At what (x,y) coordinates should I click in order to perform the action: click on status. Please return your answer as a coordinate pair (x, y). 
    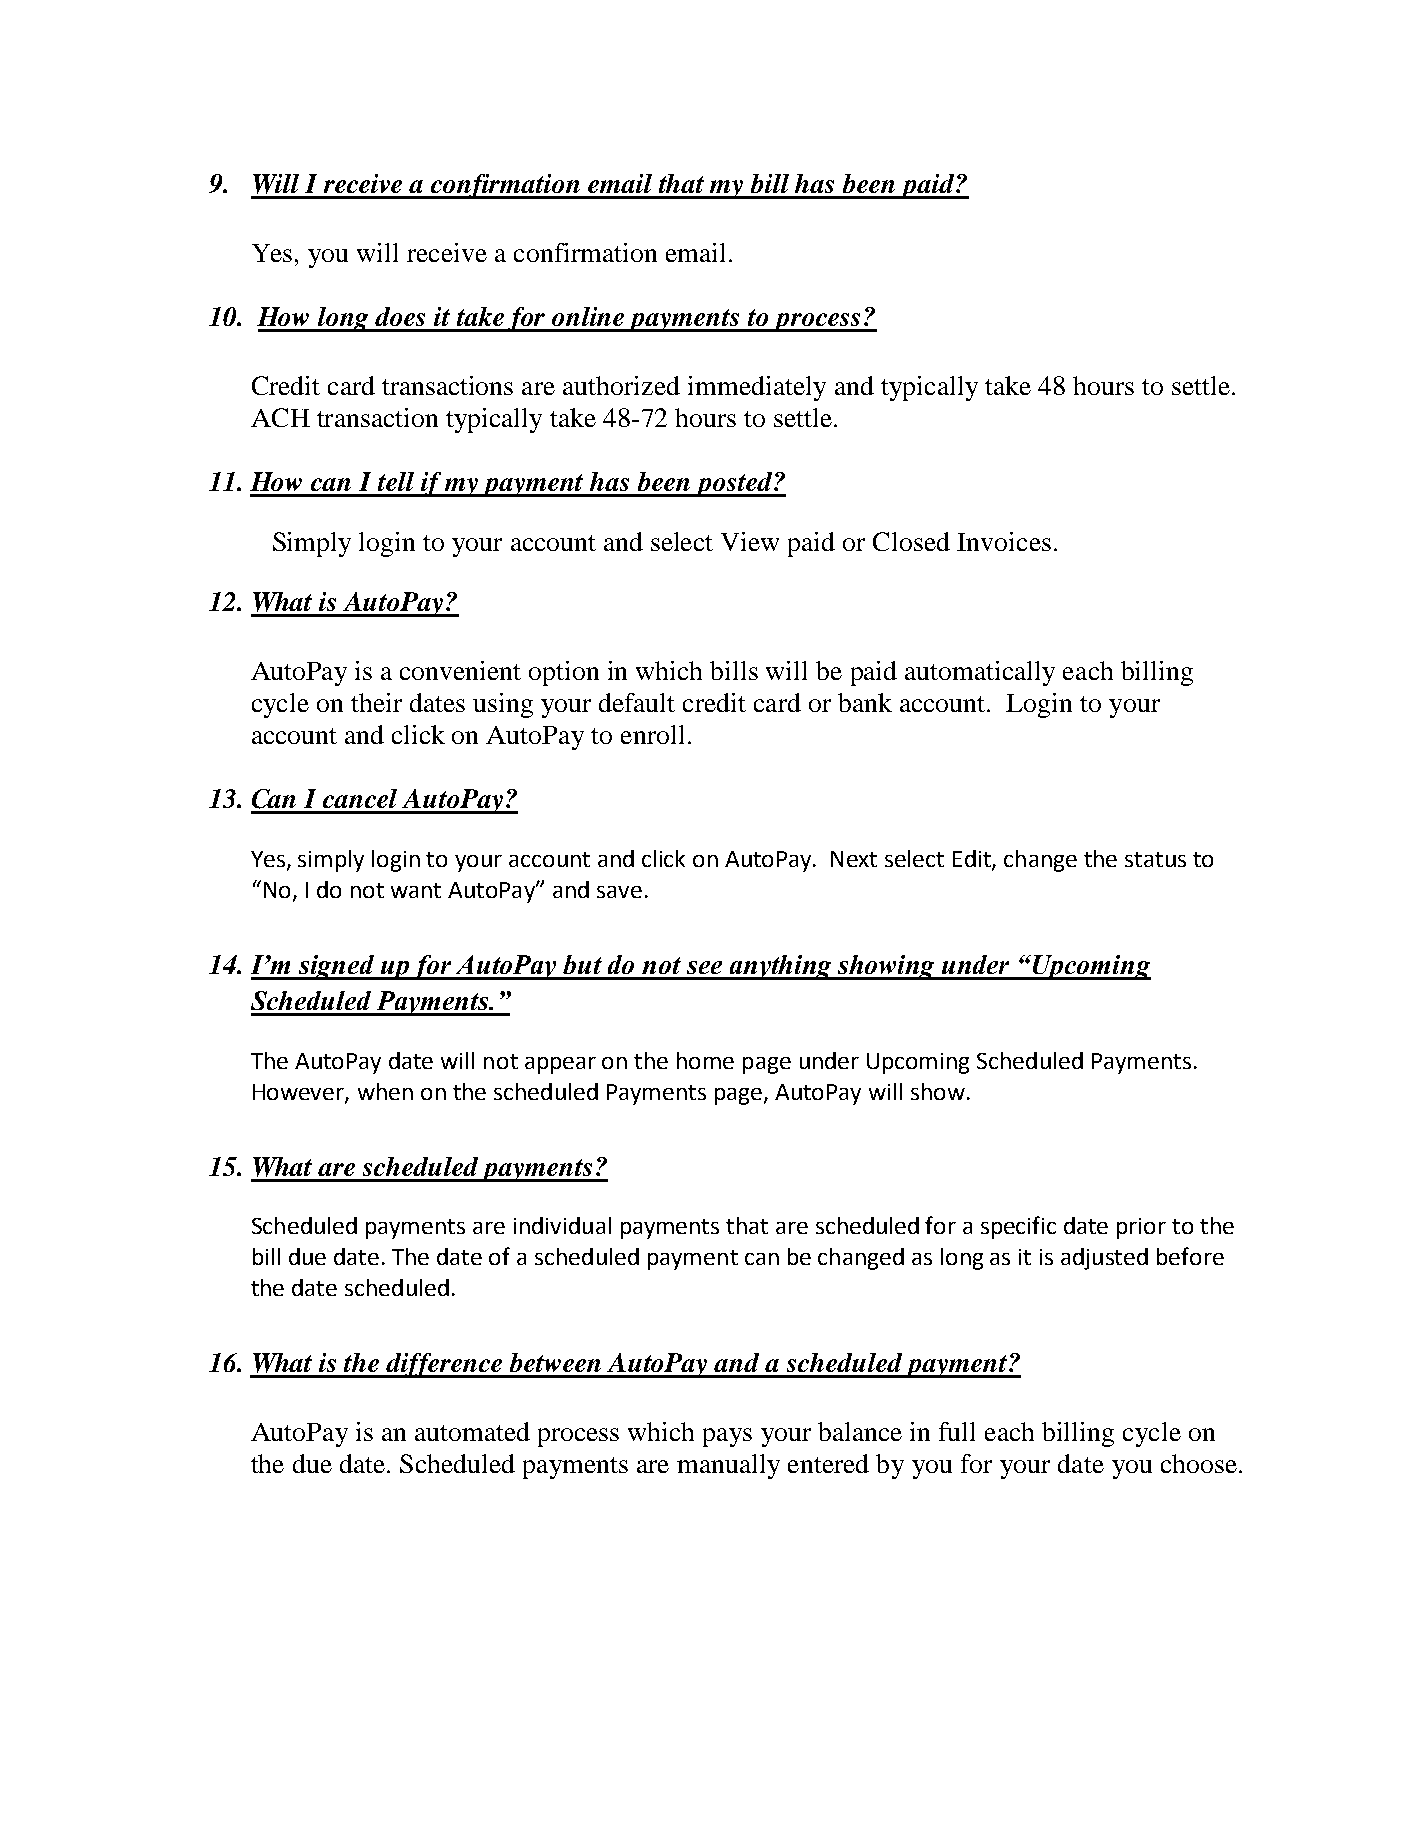
    Looking at the image, I should click on (1155, 859).
